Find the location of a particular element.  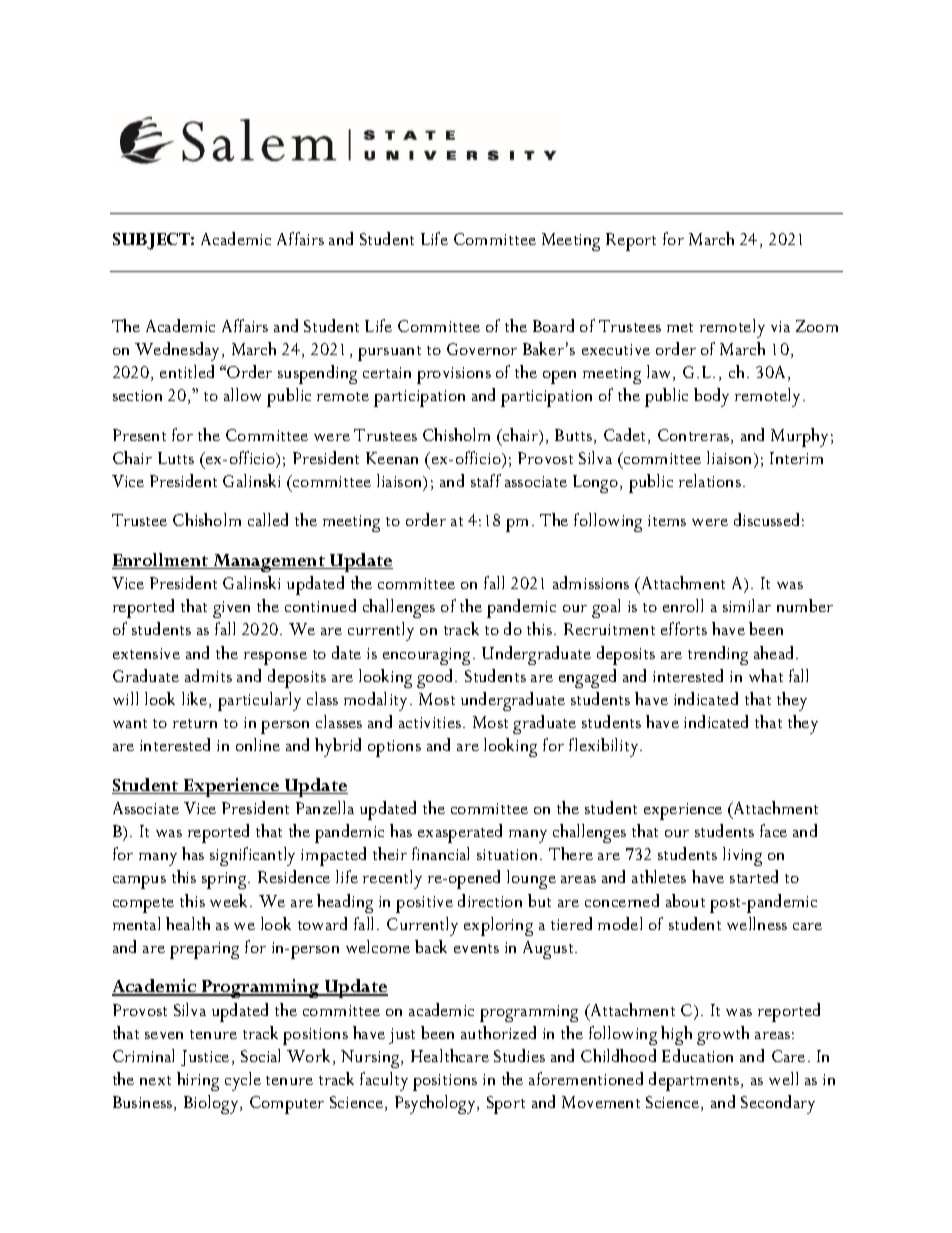

activities is located at coordinates (431, 722).
